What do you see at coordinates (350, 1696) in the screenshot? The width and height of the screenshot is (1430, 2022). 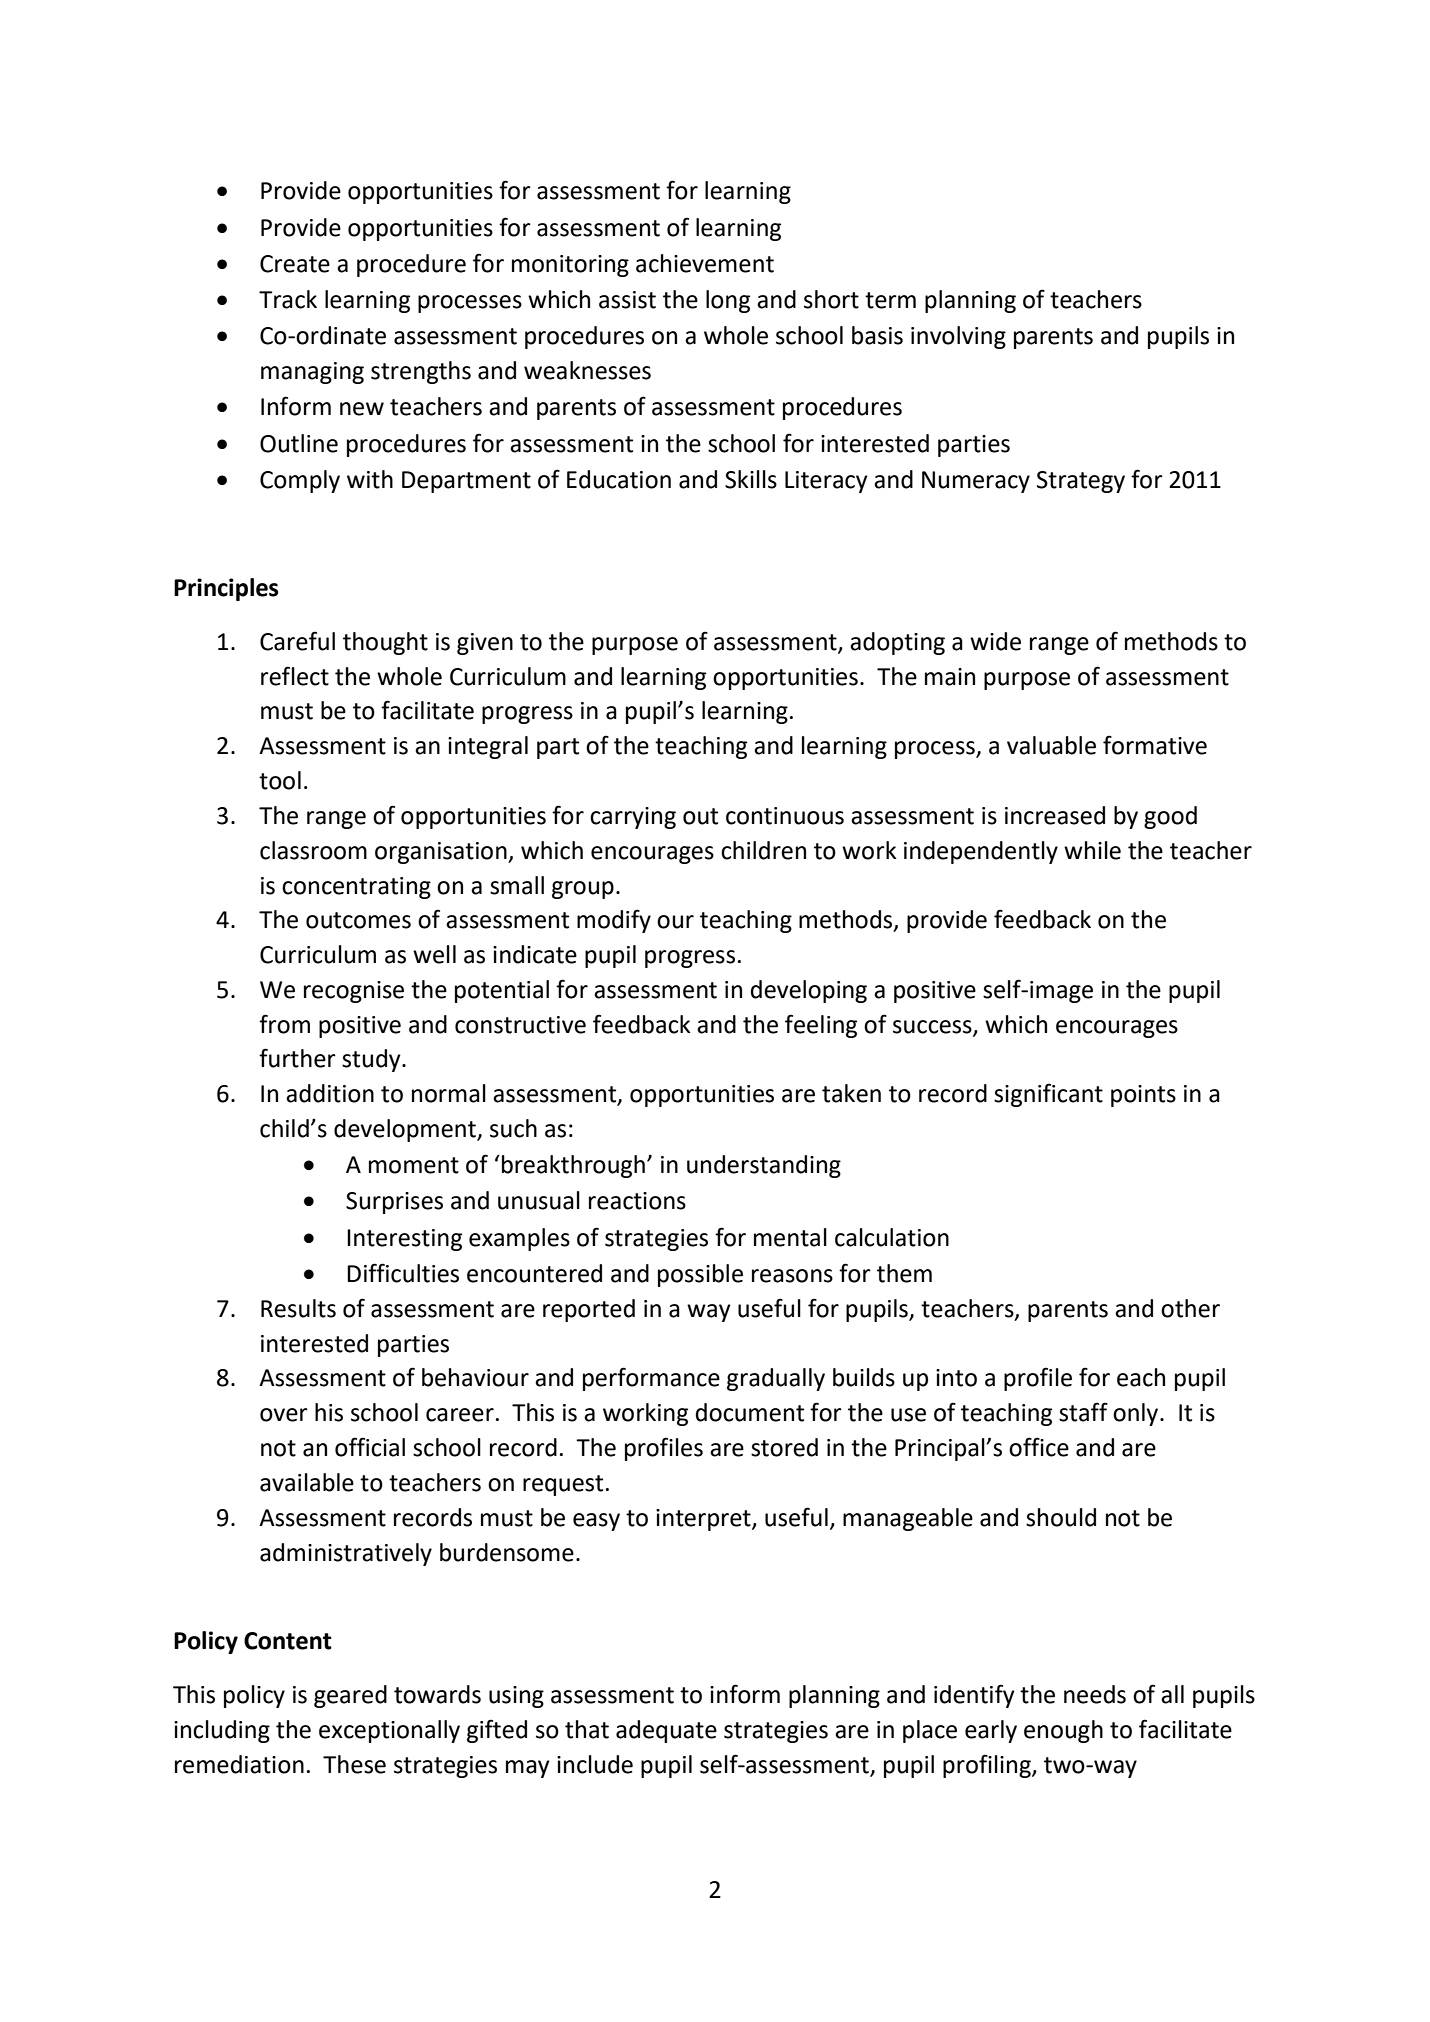 I see `geared` at bounding box center [350, 1696].
